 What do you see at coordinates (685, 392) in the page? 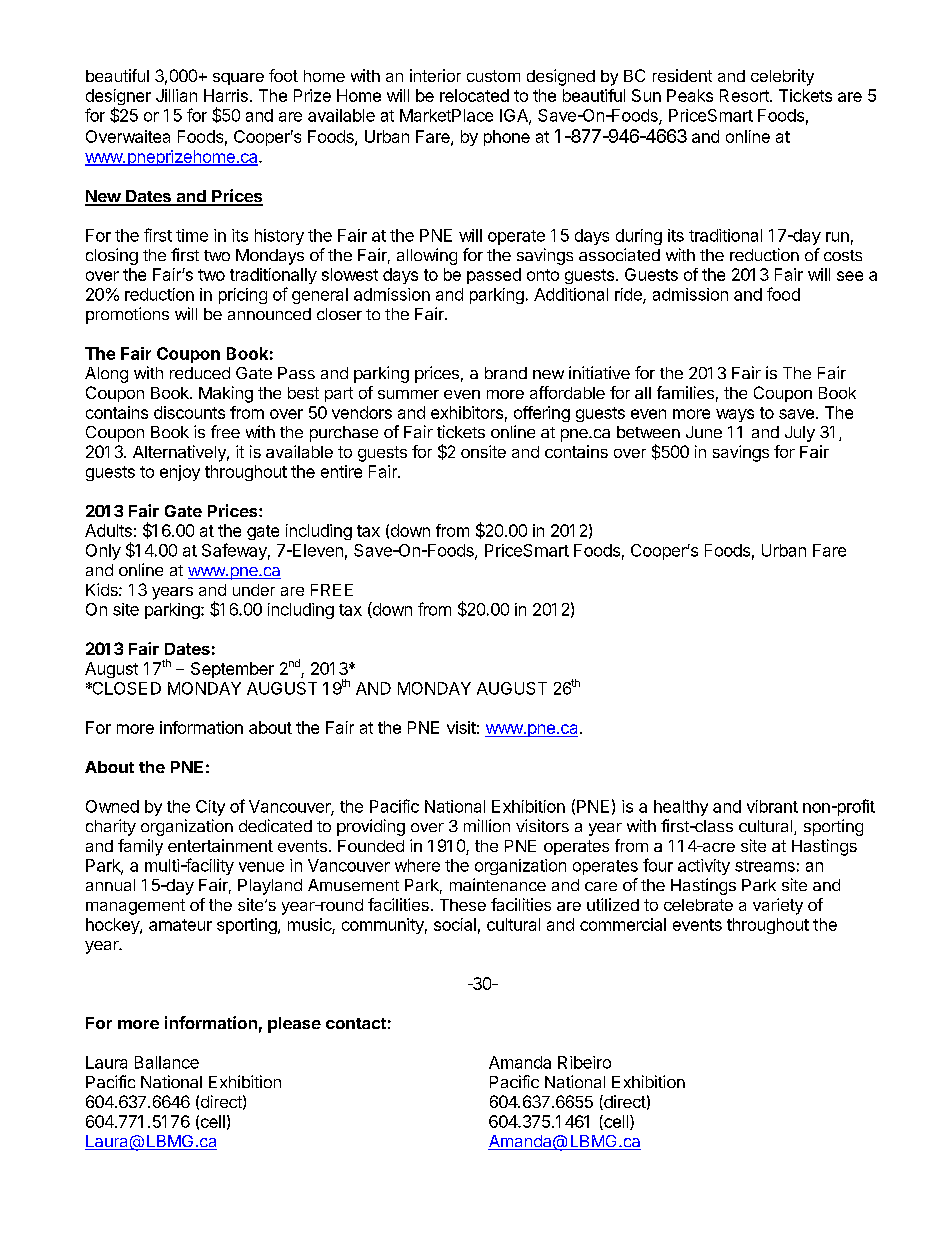
I see `families` at bounding box center [685, 392].
